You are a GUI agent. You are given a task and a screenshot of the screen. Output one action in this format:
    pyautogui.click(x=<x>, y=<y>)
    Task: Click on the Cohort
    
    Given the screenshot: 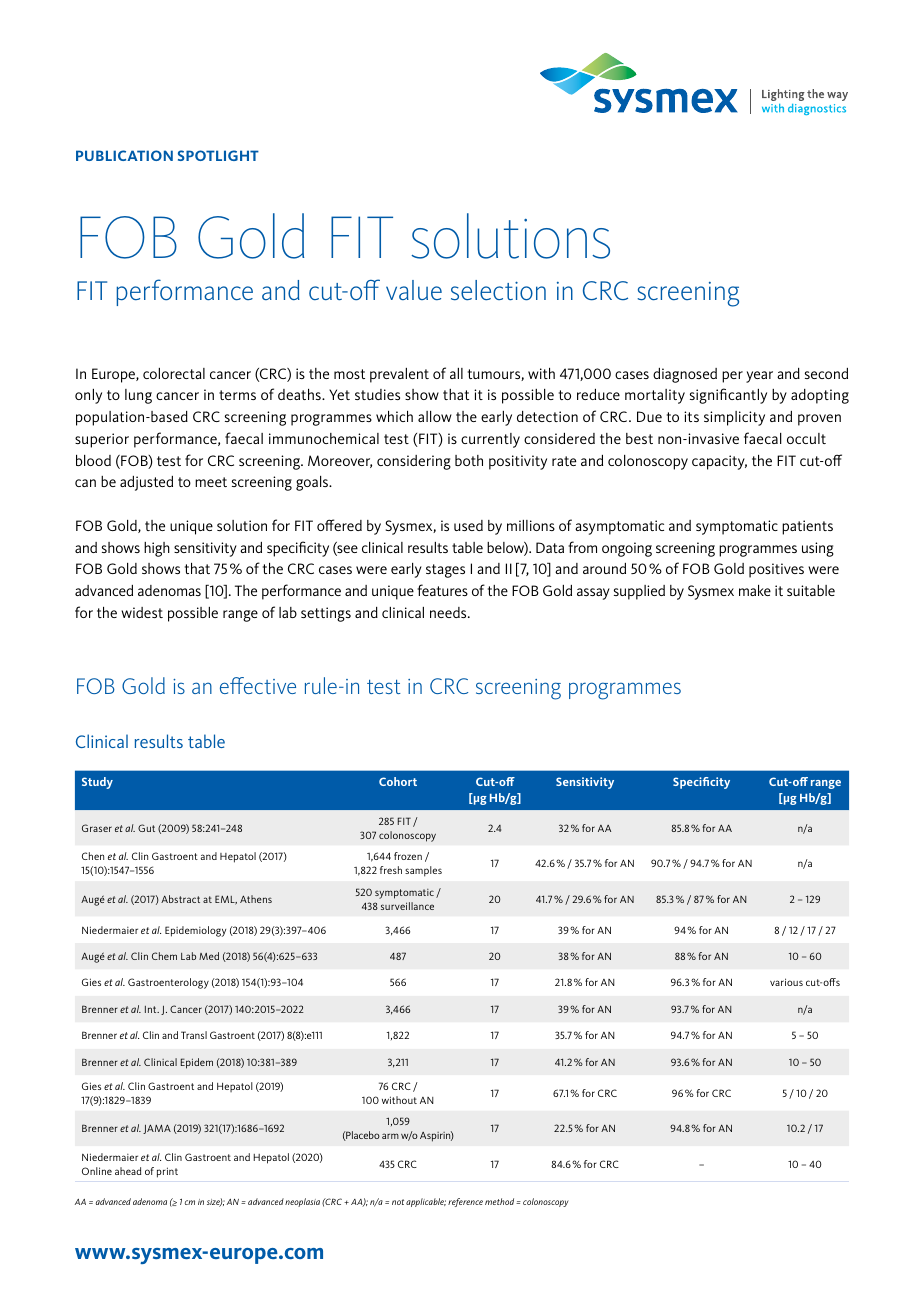 What is the action you would take?
    pyautogui.click(x=398, y=781)
